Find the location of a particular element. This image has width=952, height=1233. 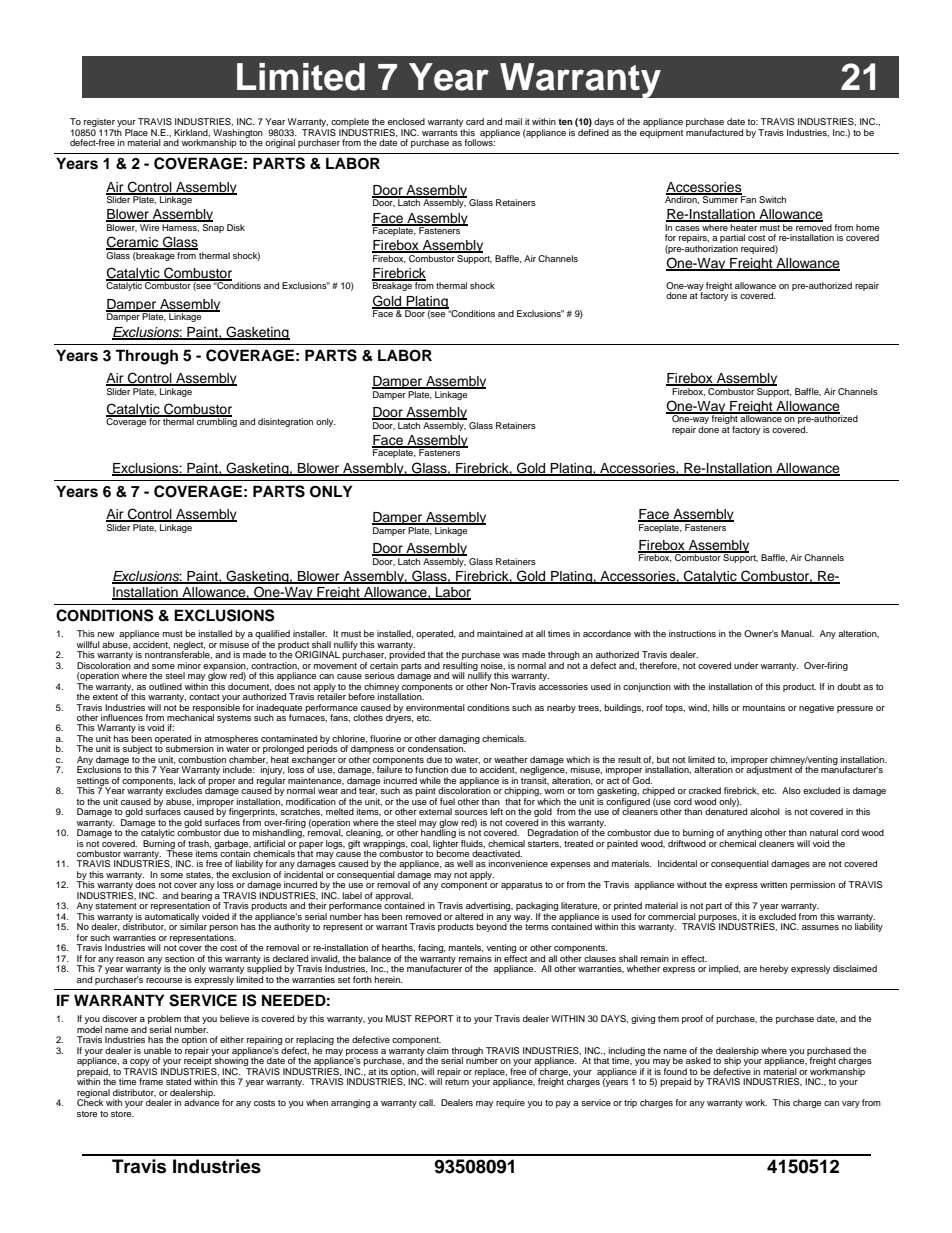

pay is located at coordinates (563, 1104).
